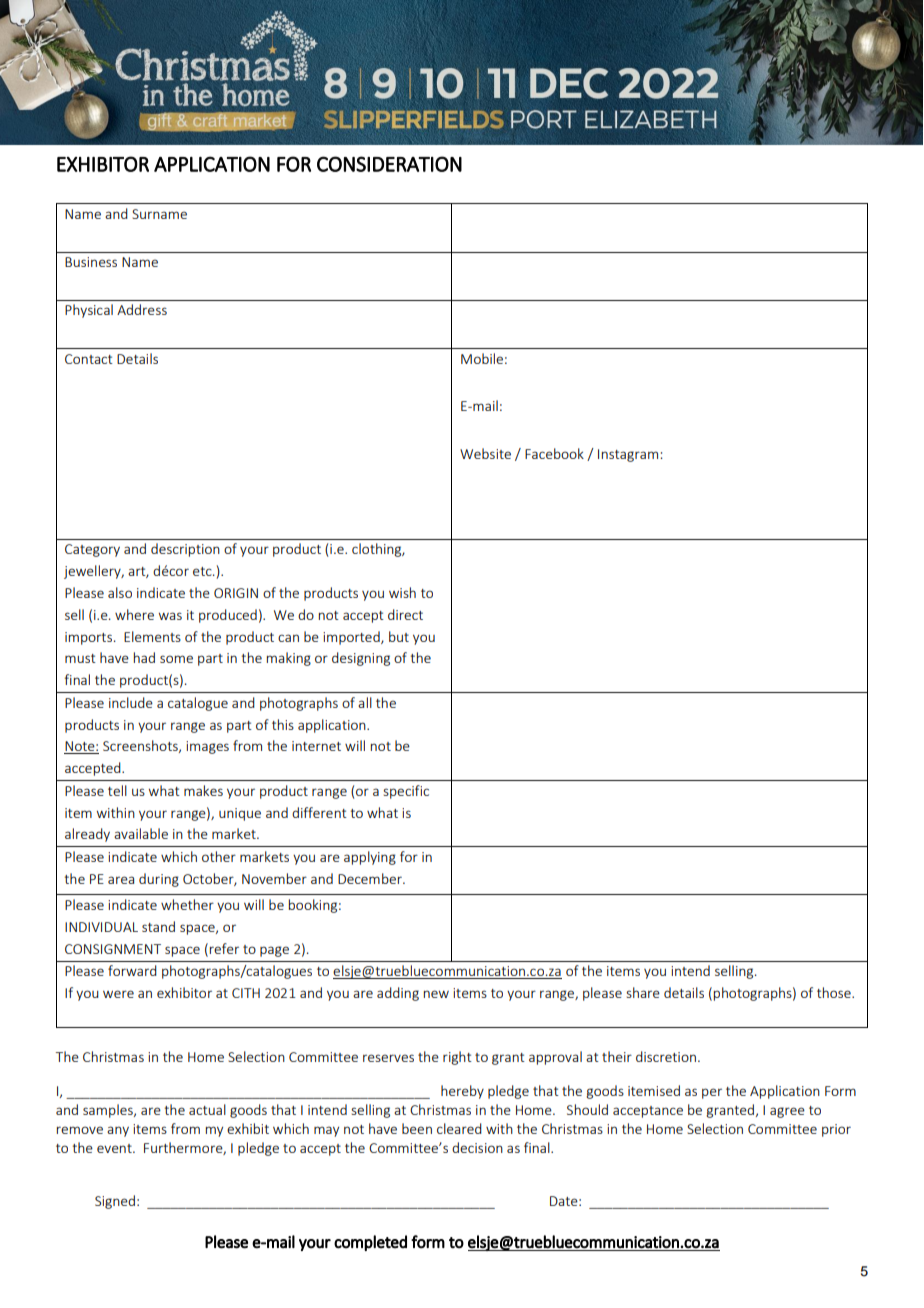  I want to click on include, so click(131, 702).
